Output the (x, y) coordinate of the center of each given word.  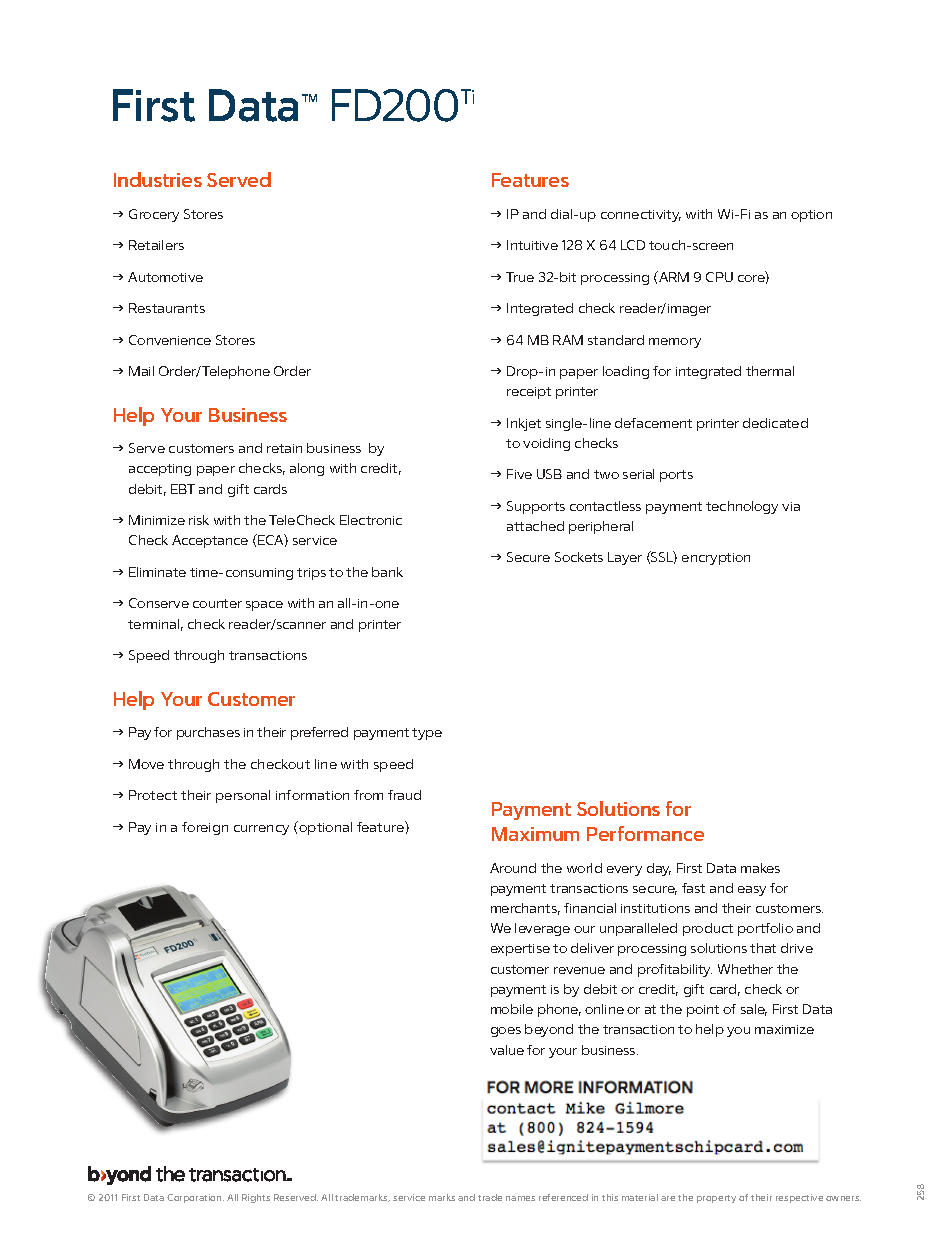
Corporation (195, 1198)
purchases (208, 733)
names (520, 1198)
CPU (719, 277)
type (427, 734)
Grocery (154, 215)
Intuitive (532, 245)
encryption (716, 559)
